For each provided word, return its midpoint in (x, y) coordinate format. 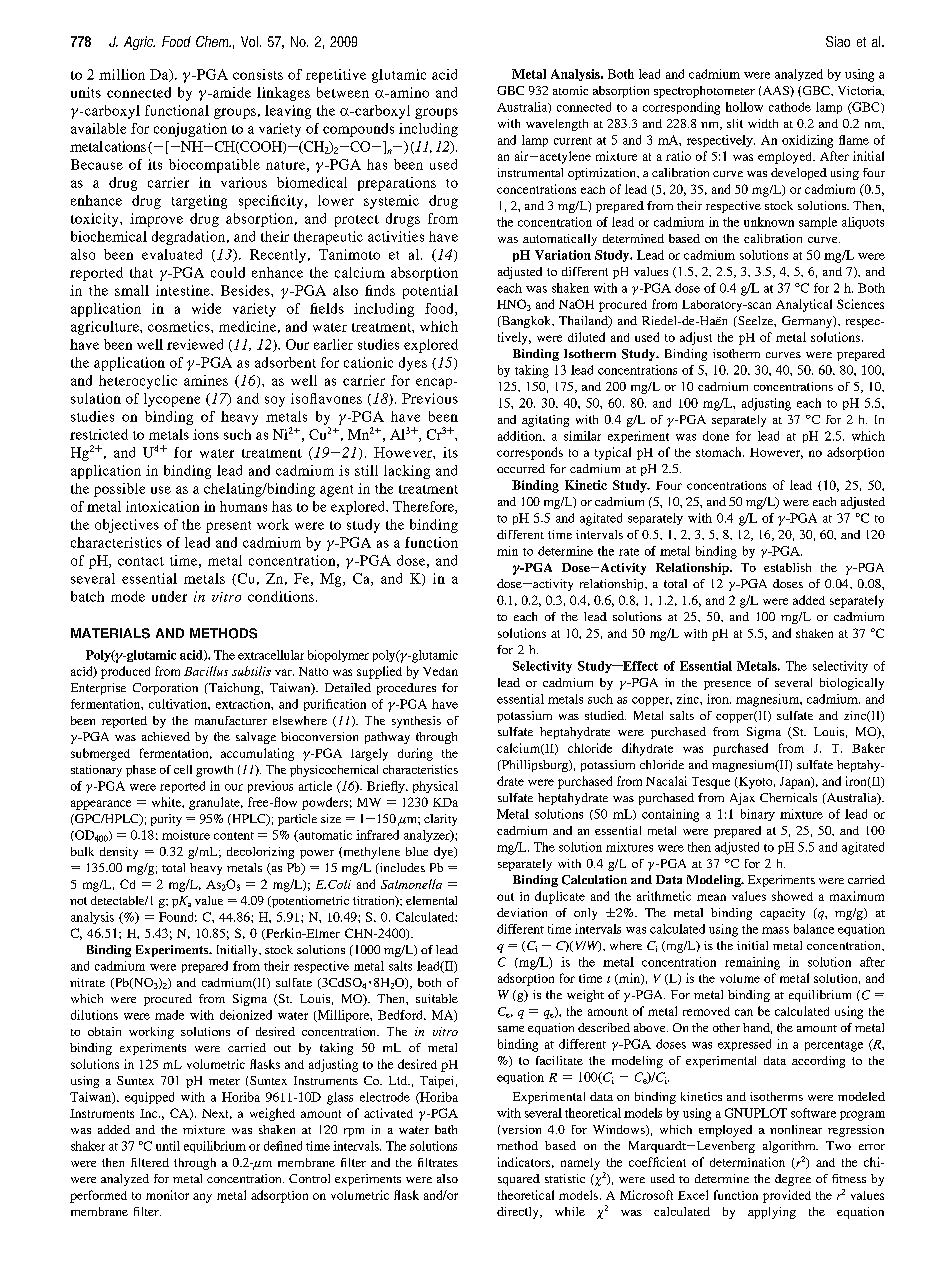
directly (519, 1213)
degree (793, 1180)
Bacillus (206, 671)
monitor (167, 1195)
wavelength (557, 125)
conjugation (190, 130)
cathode (790, 107)
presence (727, 685)
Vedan (440, 671)
